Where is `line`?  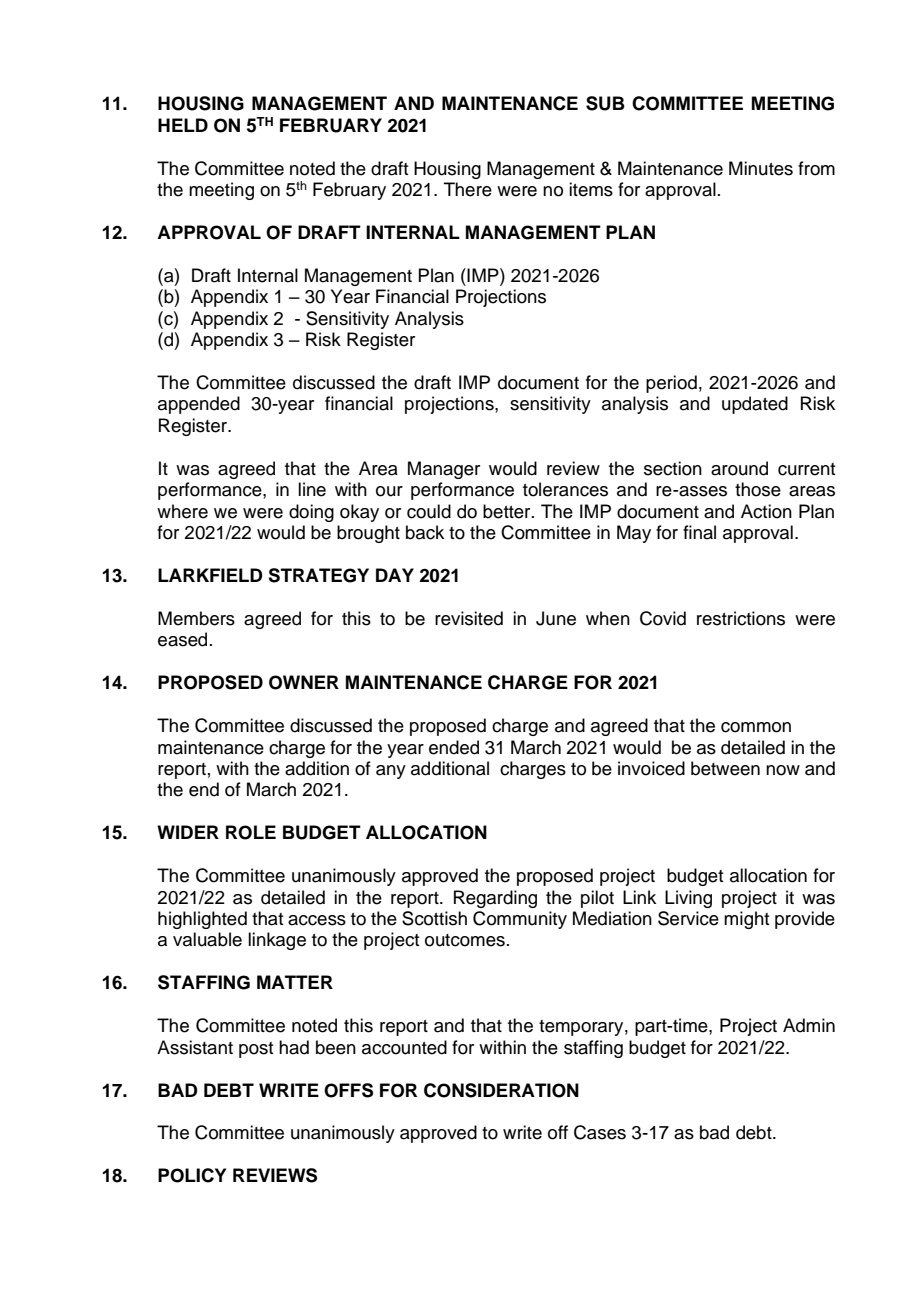
line is located at coordinates (312, 489).
